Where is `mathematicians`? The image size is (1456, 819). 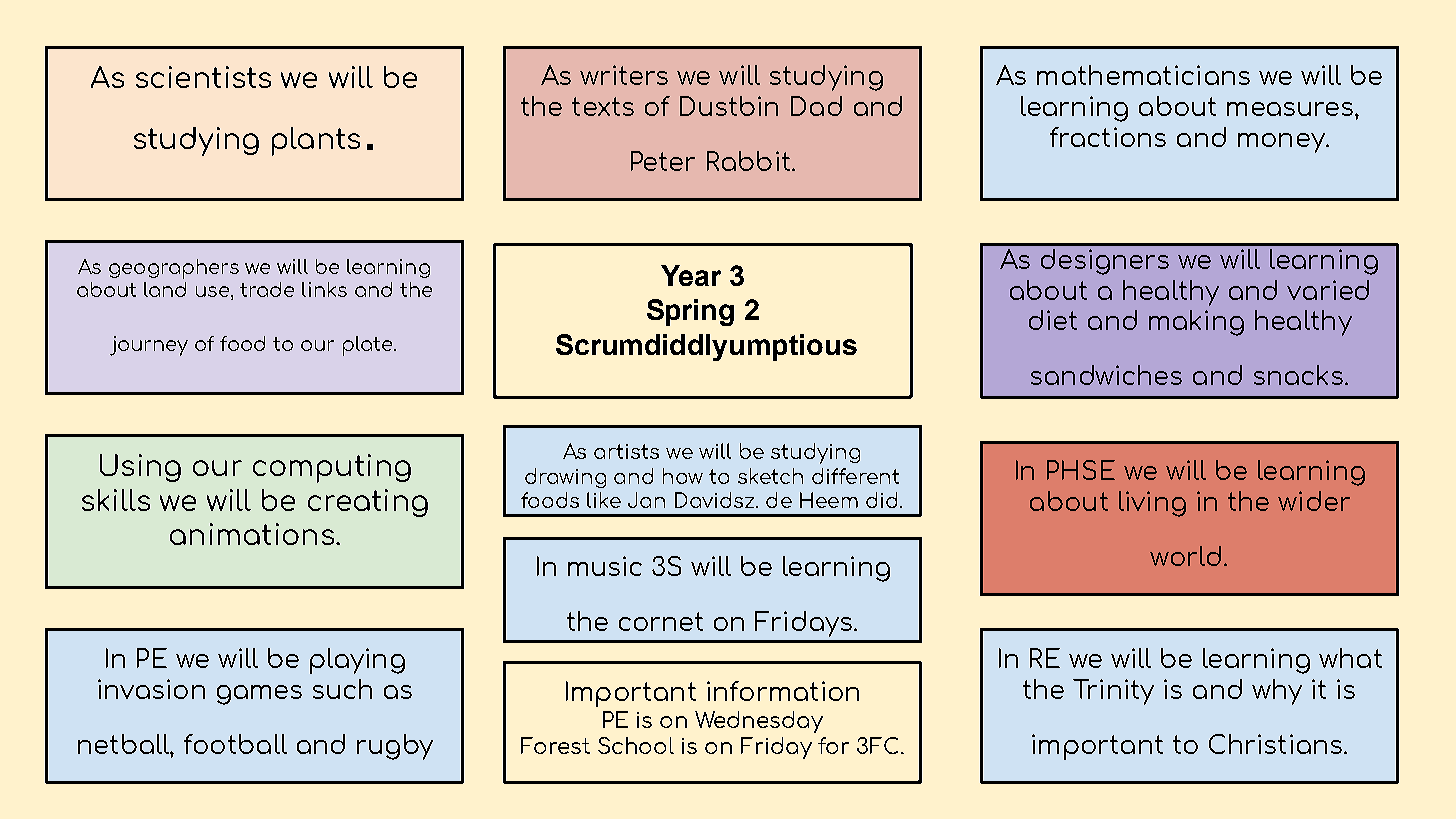
mathematicians is located at coordinates (1143, 75).
